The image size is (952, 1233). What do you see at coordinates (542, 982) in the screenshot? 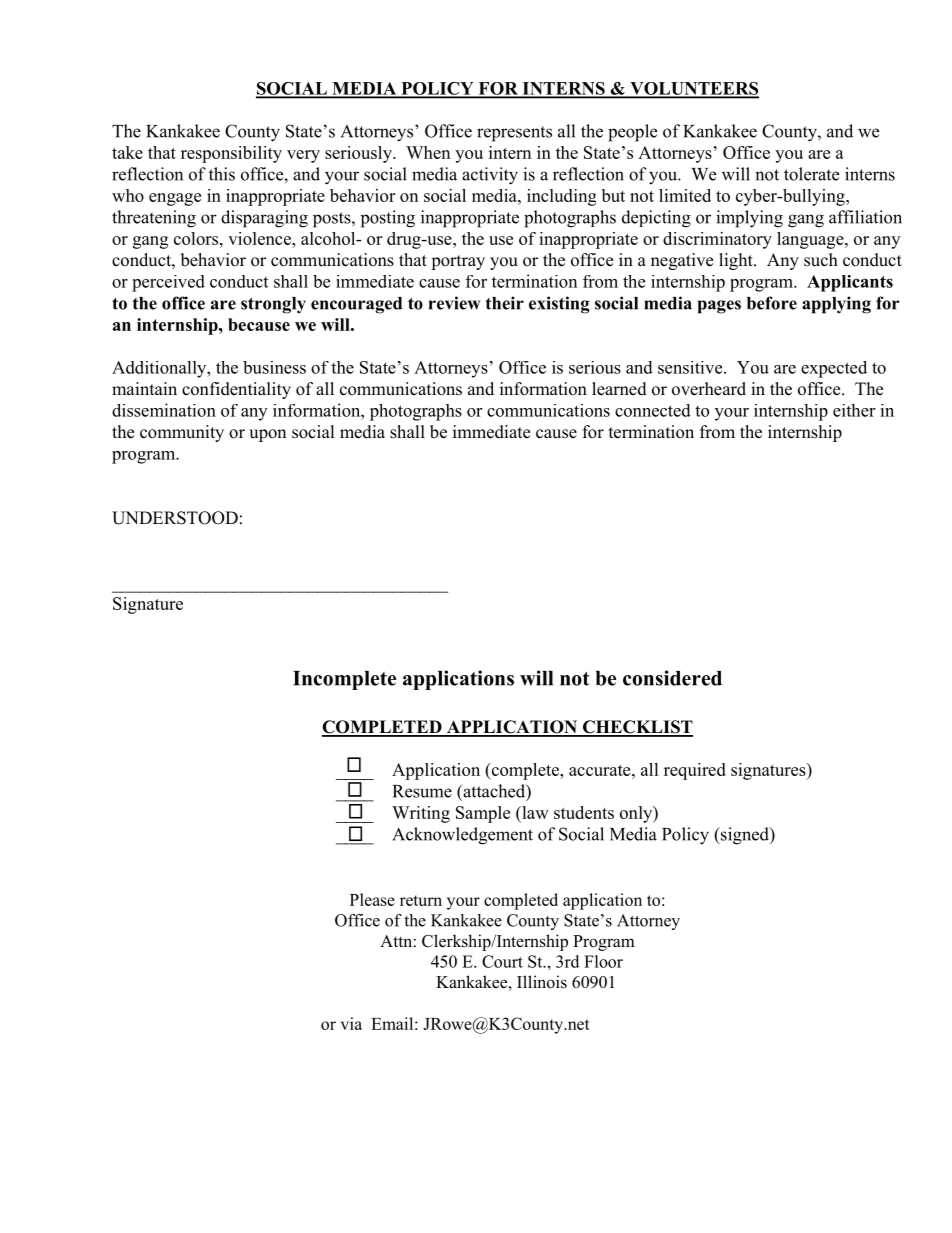
I see `Illinois` at bounding box center [542, 982].
